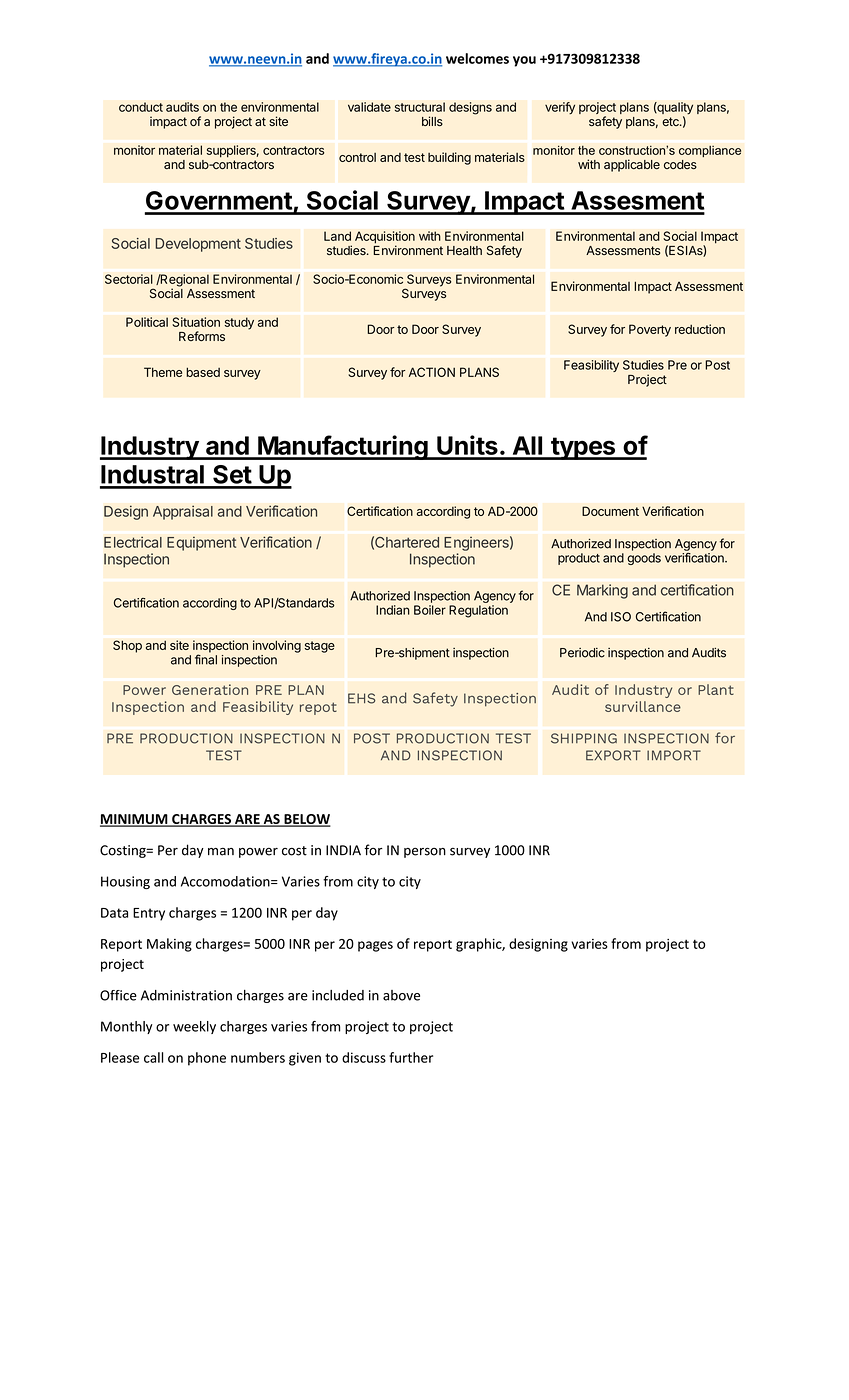 Image resolution: width=849 pixels, height=1400 pixels. Describe the element at coordinates (425, 852) in the page. I see `person` at that location.
